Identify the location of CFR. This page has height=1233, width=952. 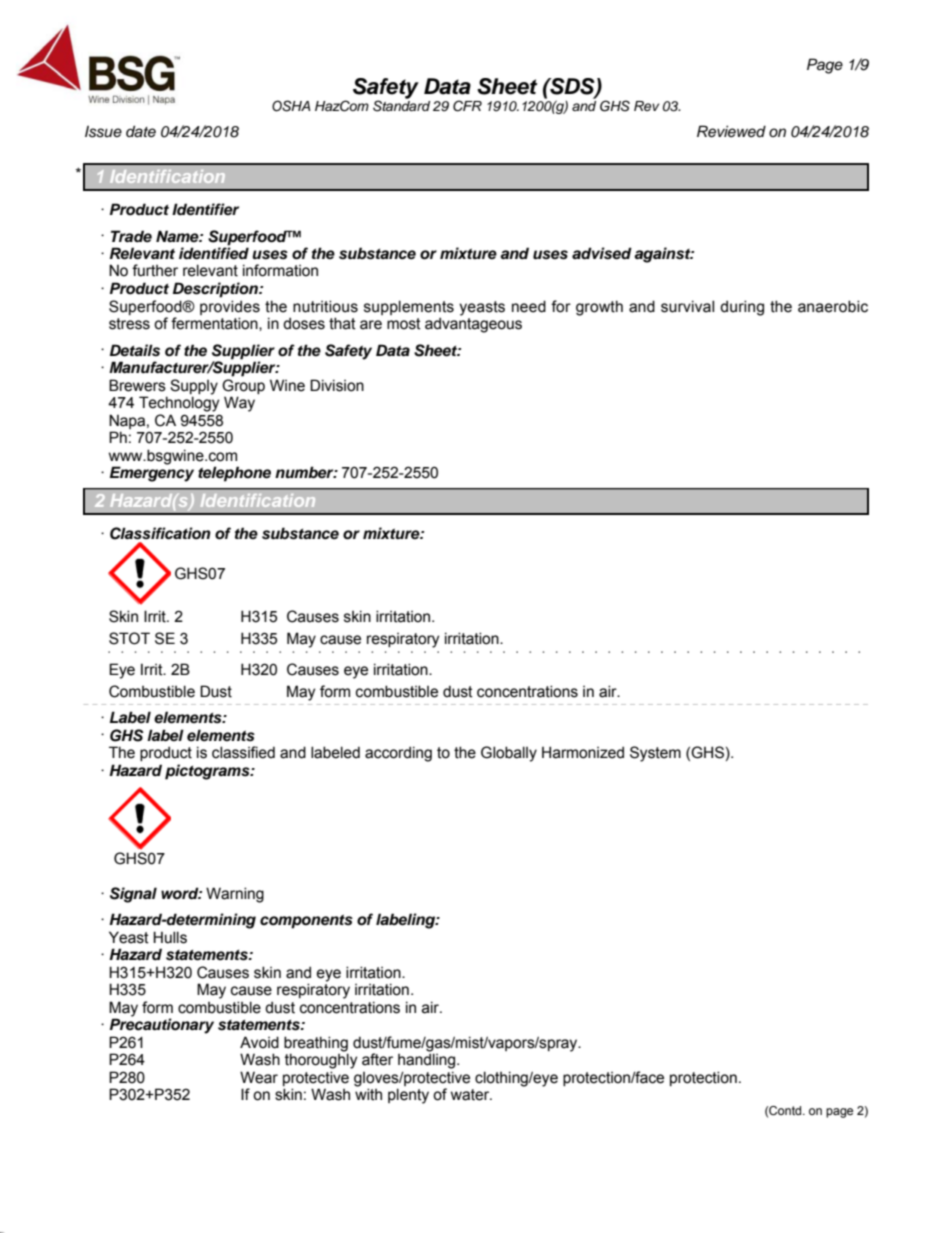
(467, 106).
